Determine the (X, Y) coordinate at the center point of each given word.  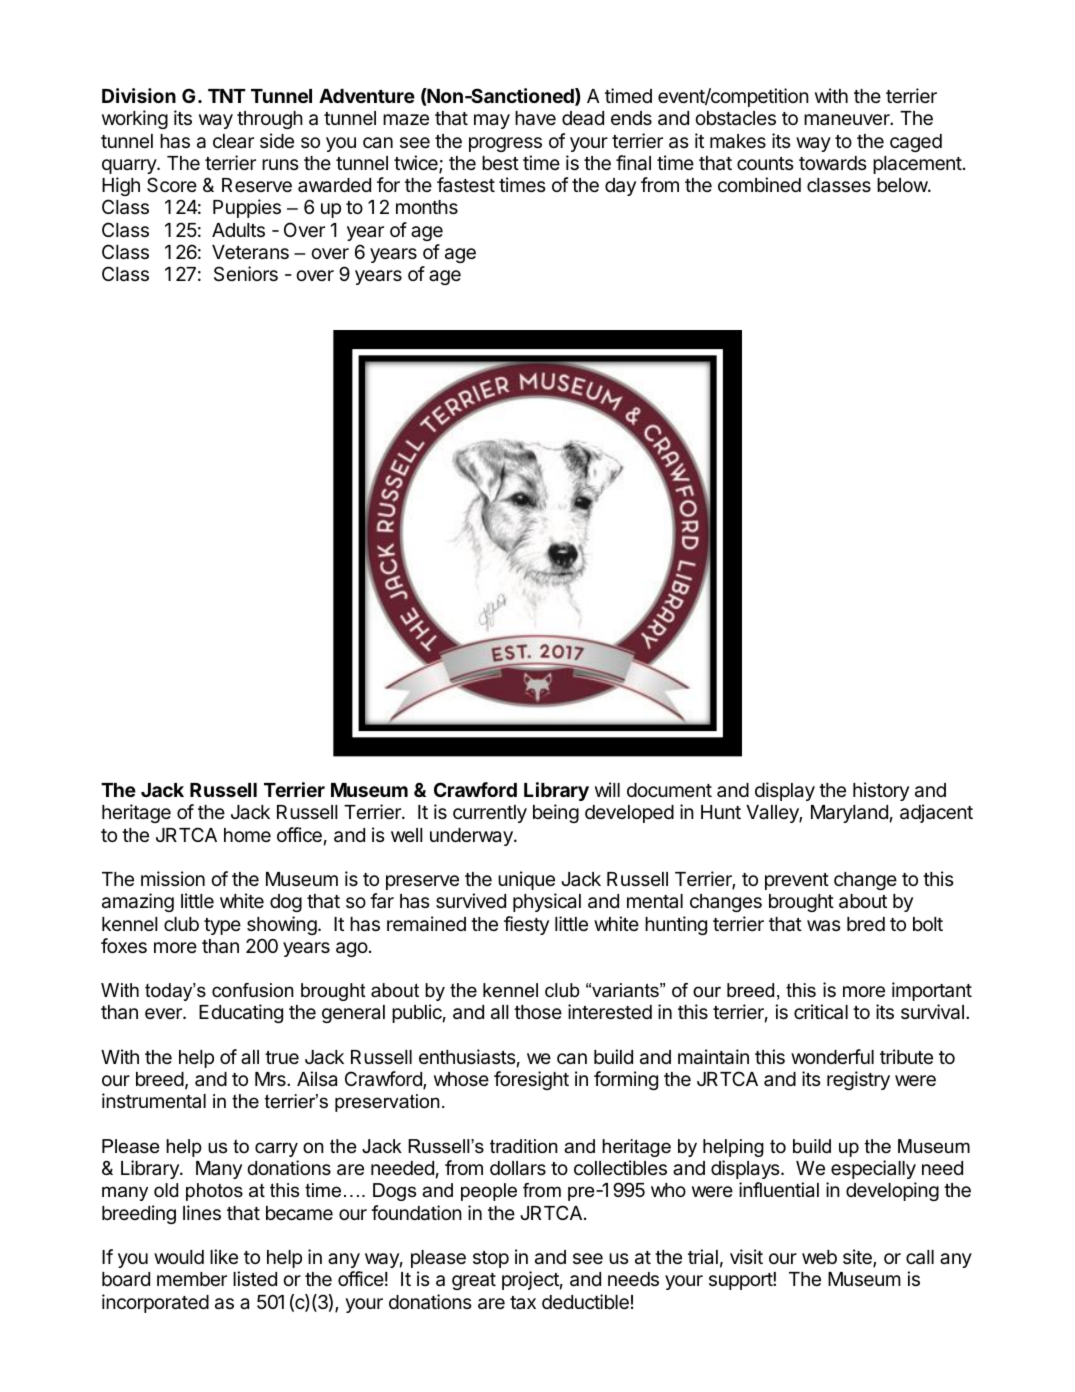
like (224, 1256)
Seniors (246, 273)
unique (526, 880)
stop (491, 1259)
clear (233, 141)
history (881, 791)
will (607, 789)
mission (173, 878)
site (858, 1258)
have (535, 118)
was (823, 926)
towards (832, 163)
